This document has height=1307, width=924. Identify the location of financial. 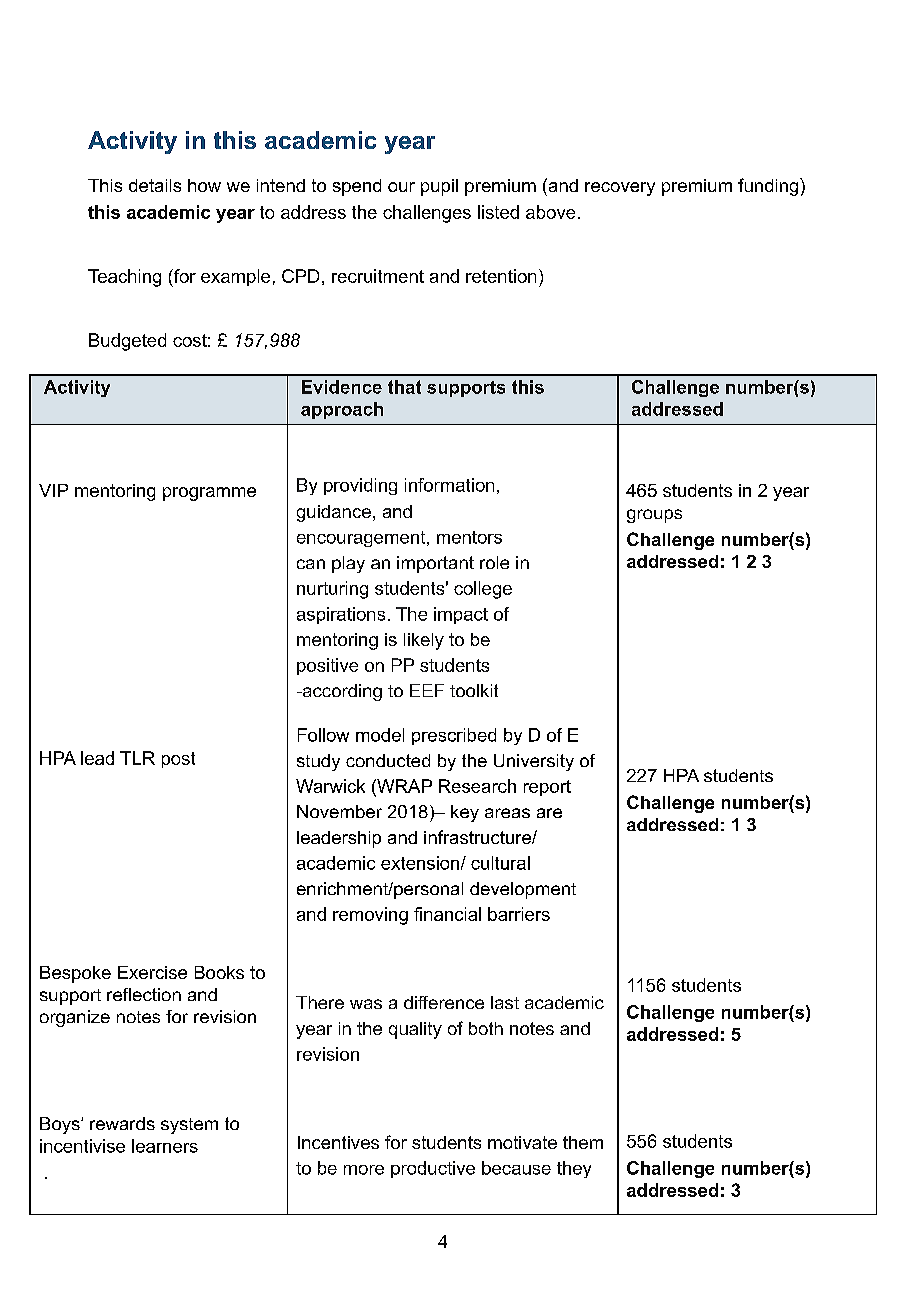
(447, 914).
